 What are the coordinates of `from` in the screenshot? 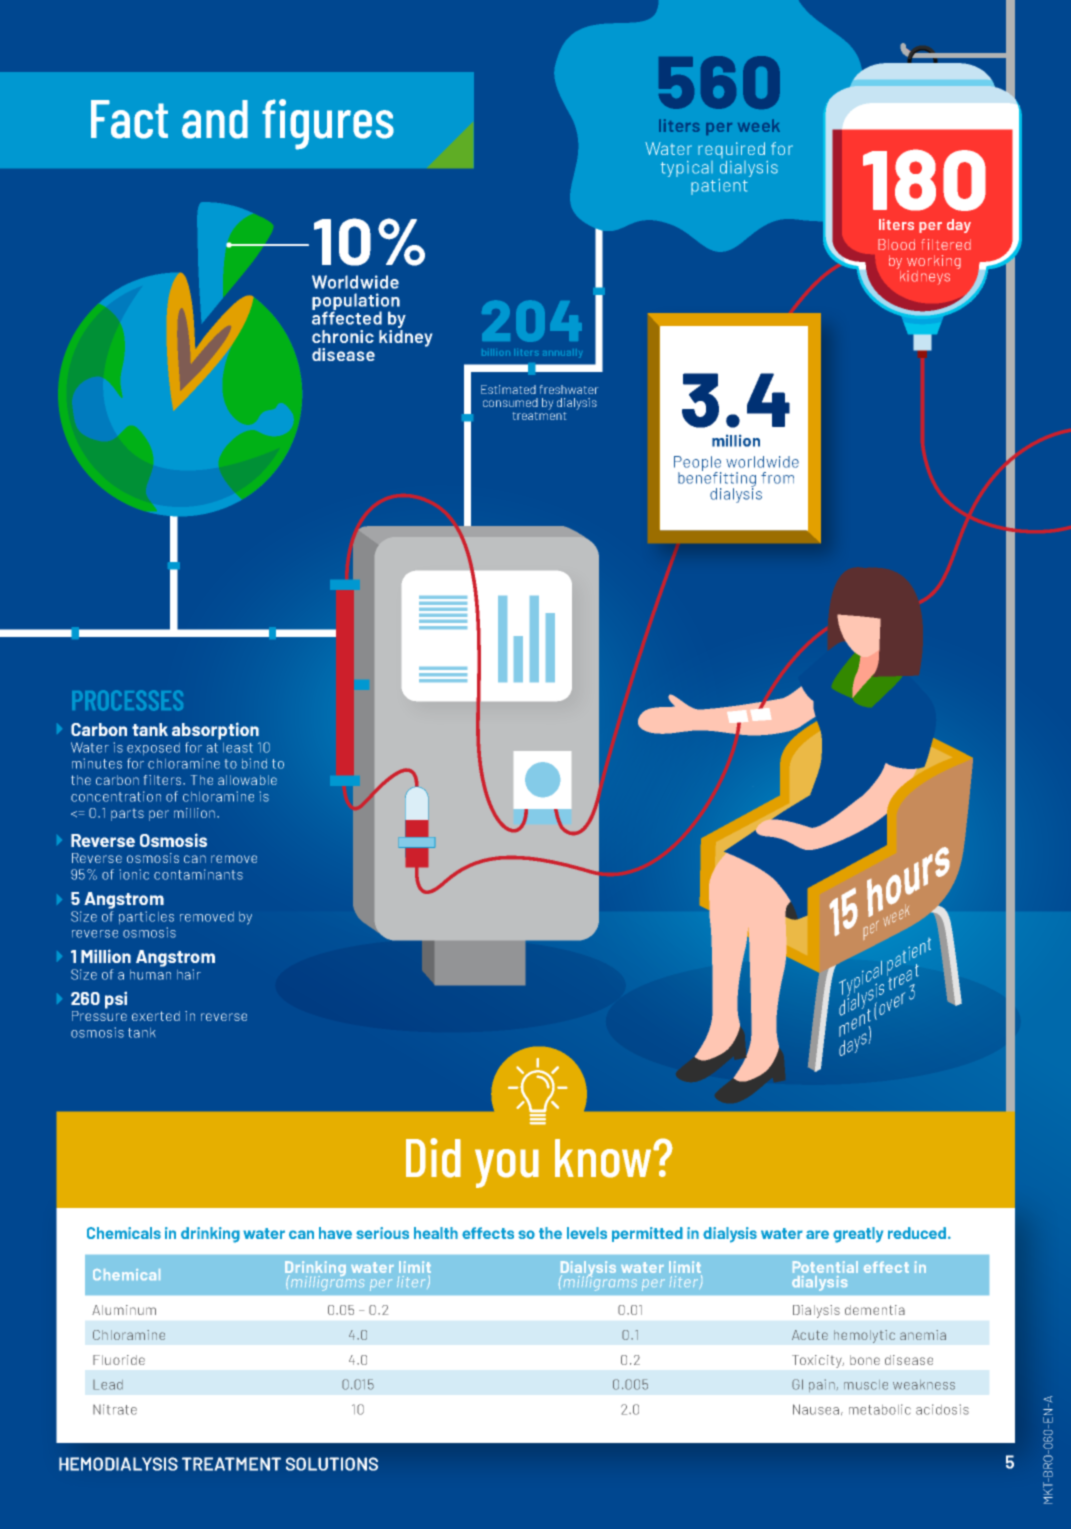 It's located at (777, 478).
